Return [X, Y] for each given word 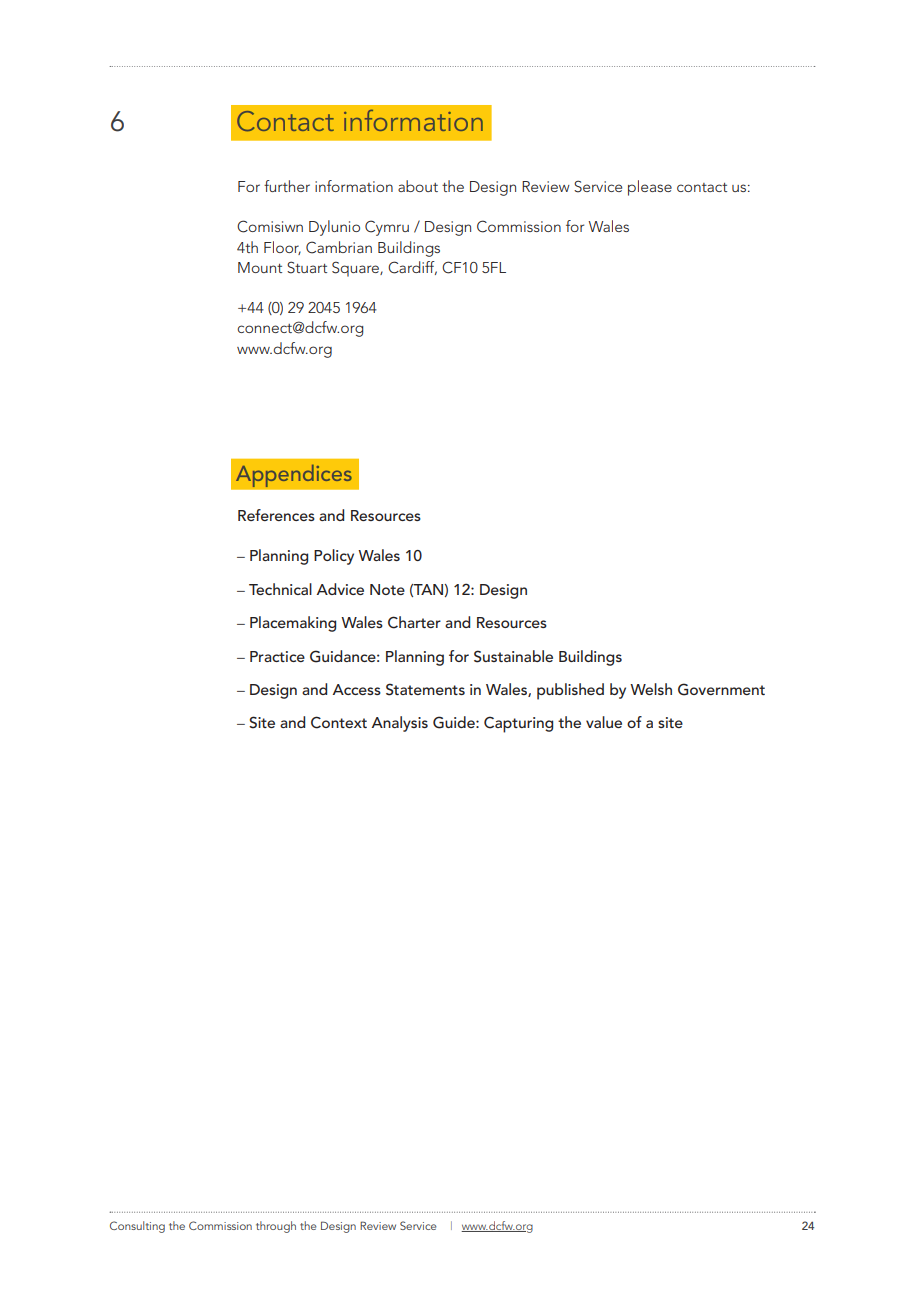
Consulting [137, 1227]
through [276, 1227]
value [604, 722]
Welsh [651, 689]
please [650, 188]
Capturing [518, 724]
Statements [425, 689]
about [418, 186]
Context [339, 722]
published [570, 691]
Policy [334, 557]
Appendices [294, 475]
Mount [260, 267]
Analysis [400, 724]
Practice [277, 656]
